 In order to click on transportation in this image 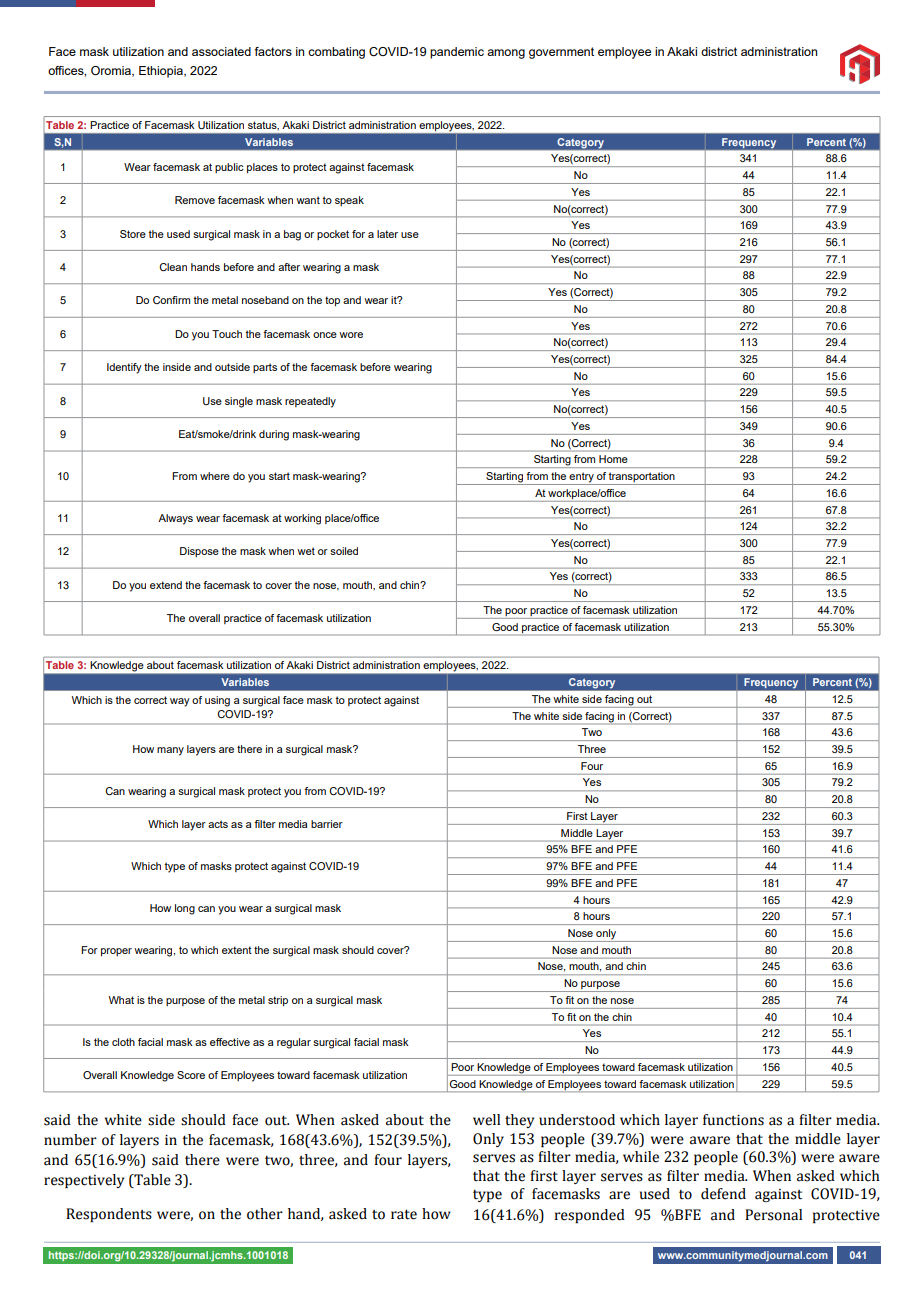, I will do `click(642, 478)`.
